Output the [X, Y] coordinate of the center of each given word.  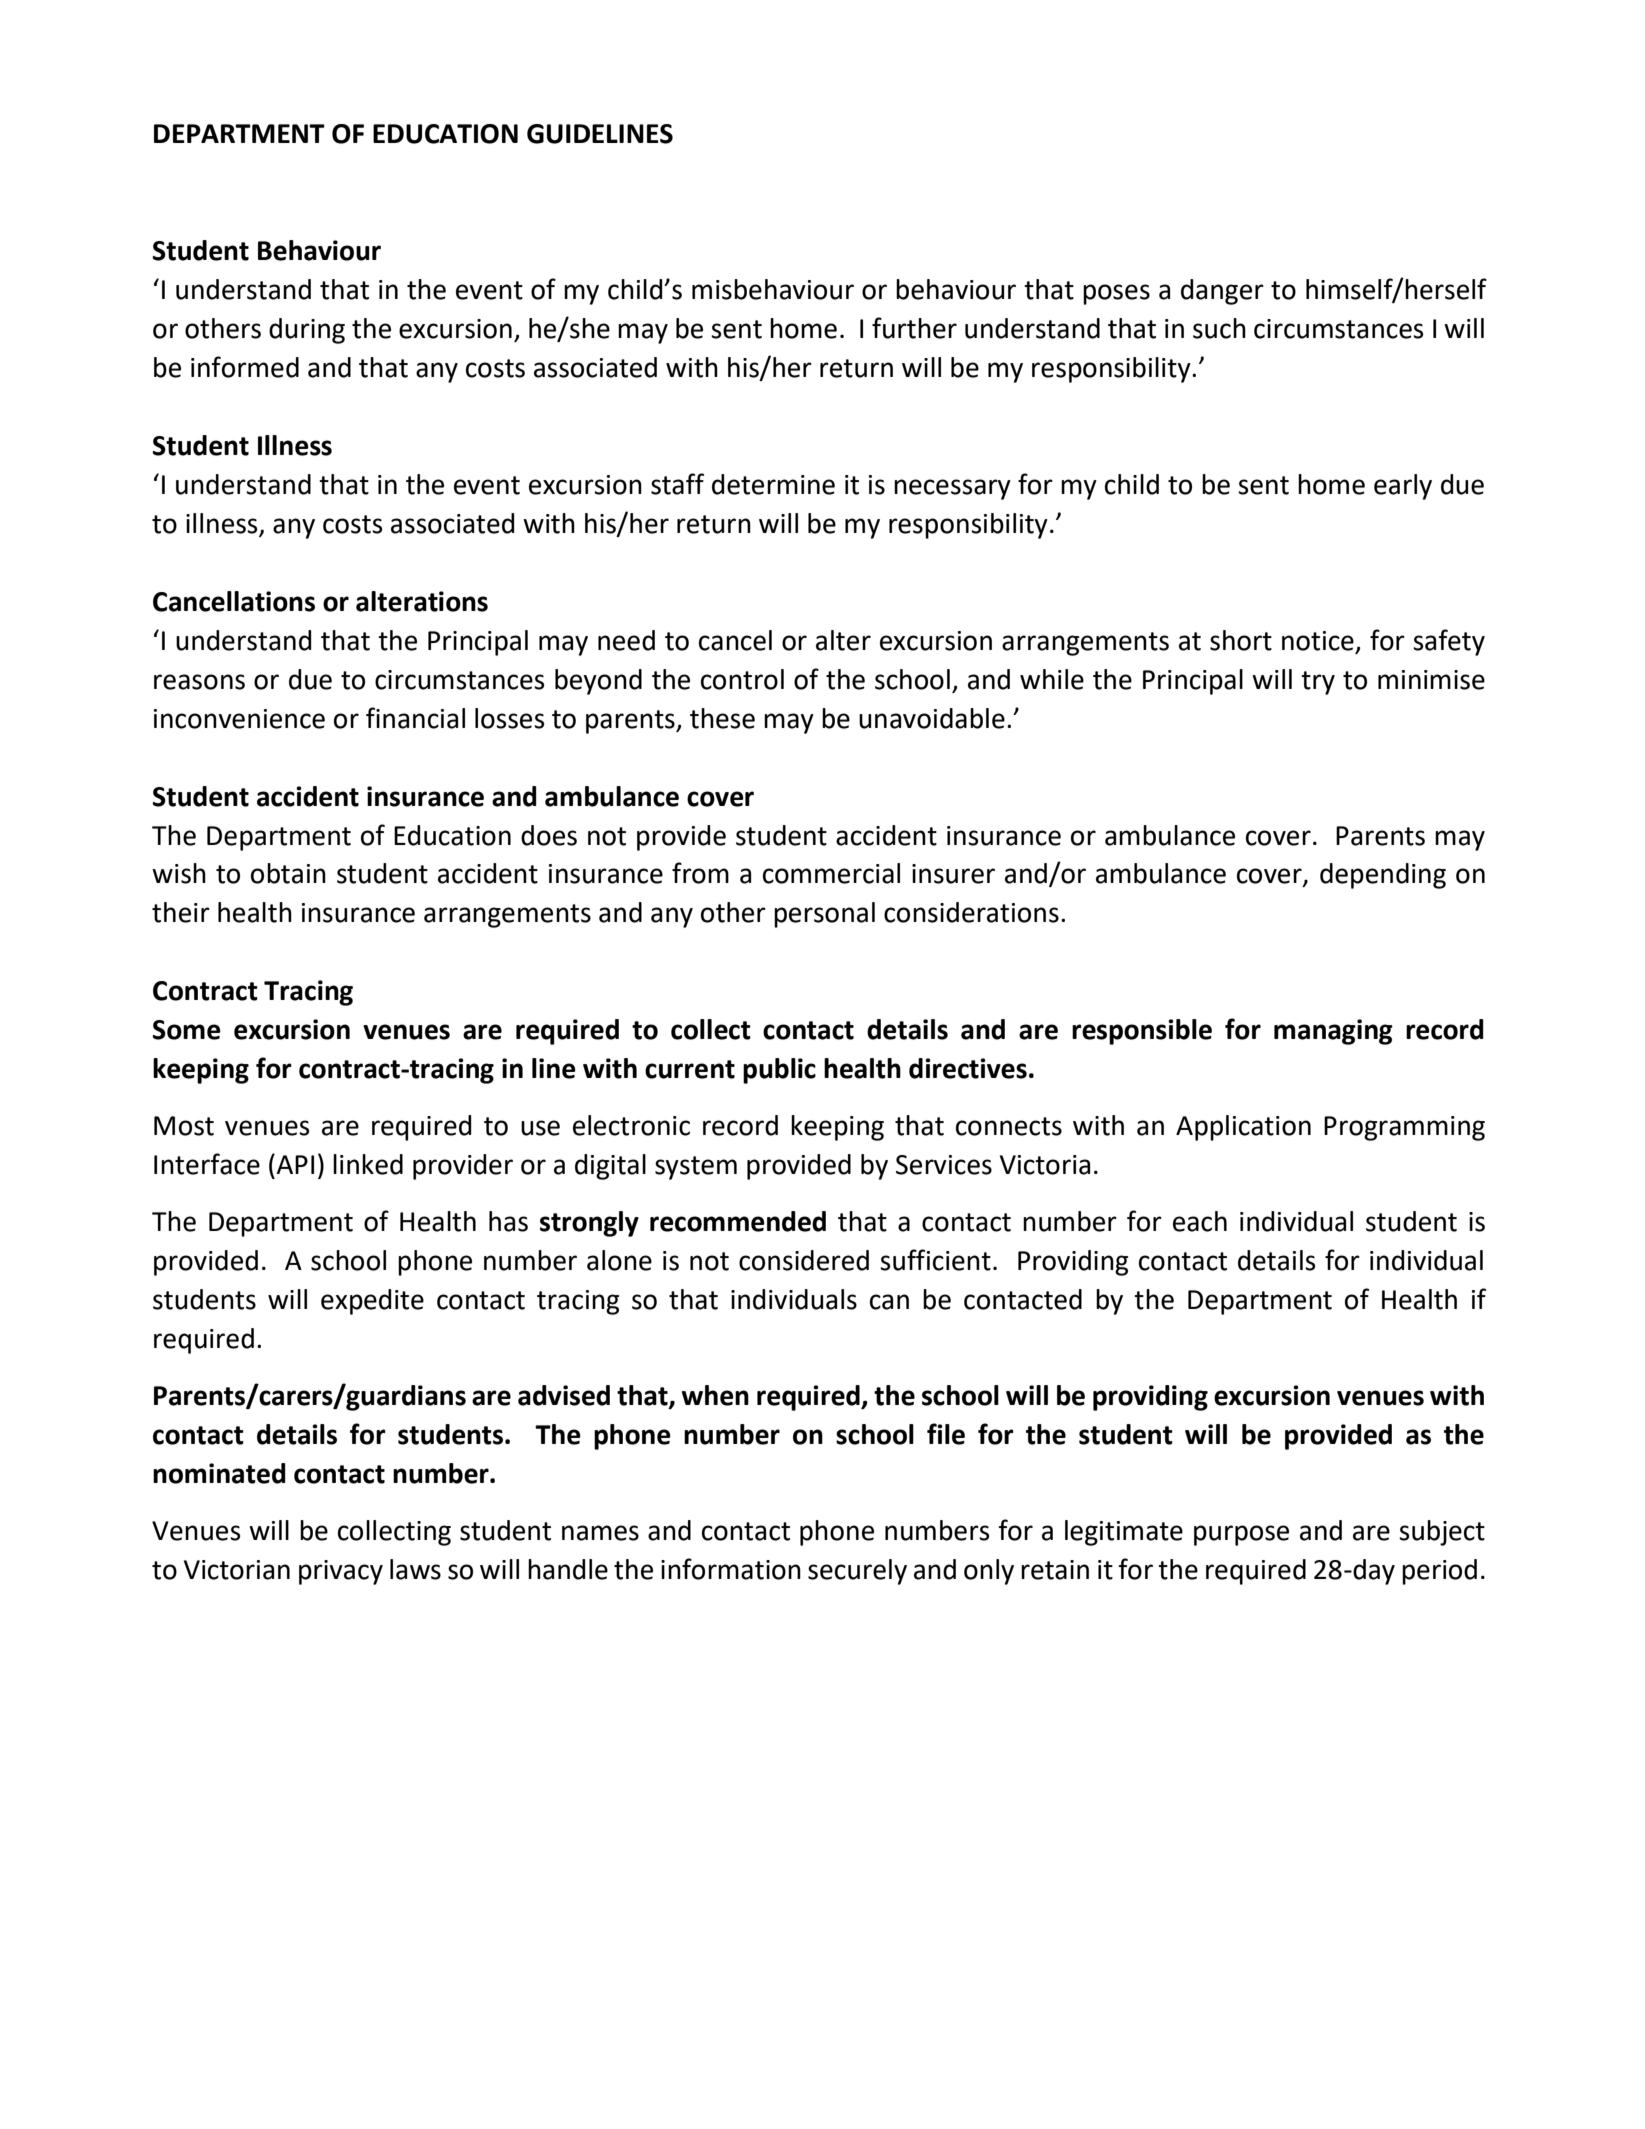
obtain [288, 873]
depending [1383, 876]
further [914, 328]
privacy [341, 1572]
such [1219, 328]
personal [824, 915]
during [307, 331]
